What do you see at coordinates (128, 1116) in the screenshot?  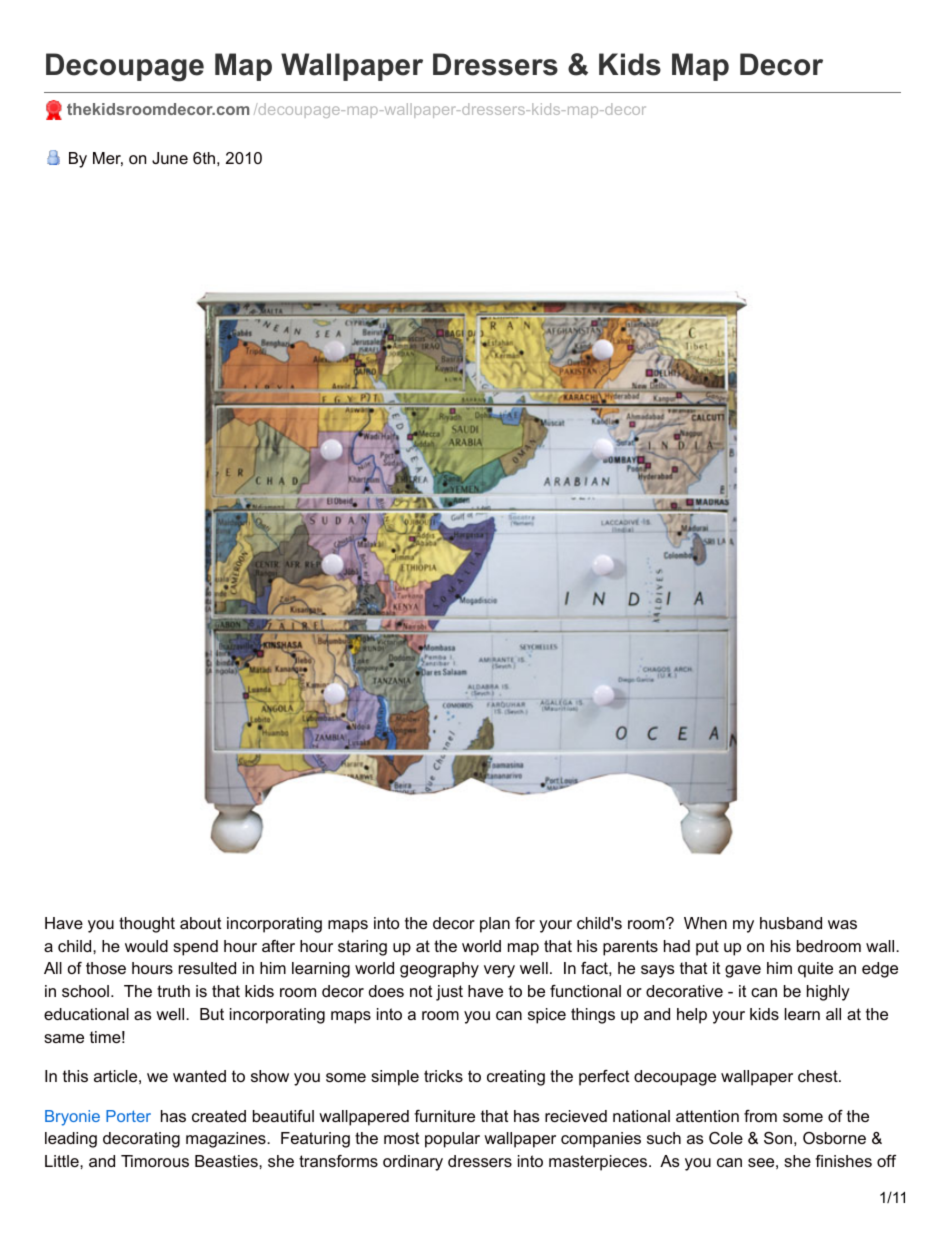 I see `Porter` at bounding box center [128, 1116].
